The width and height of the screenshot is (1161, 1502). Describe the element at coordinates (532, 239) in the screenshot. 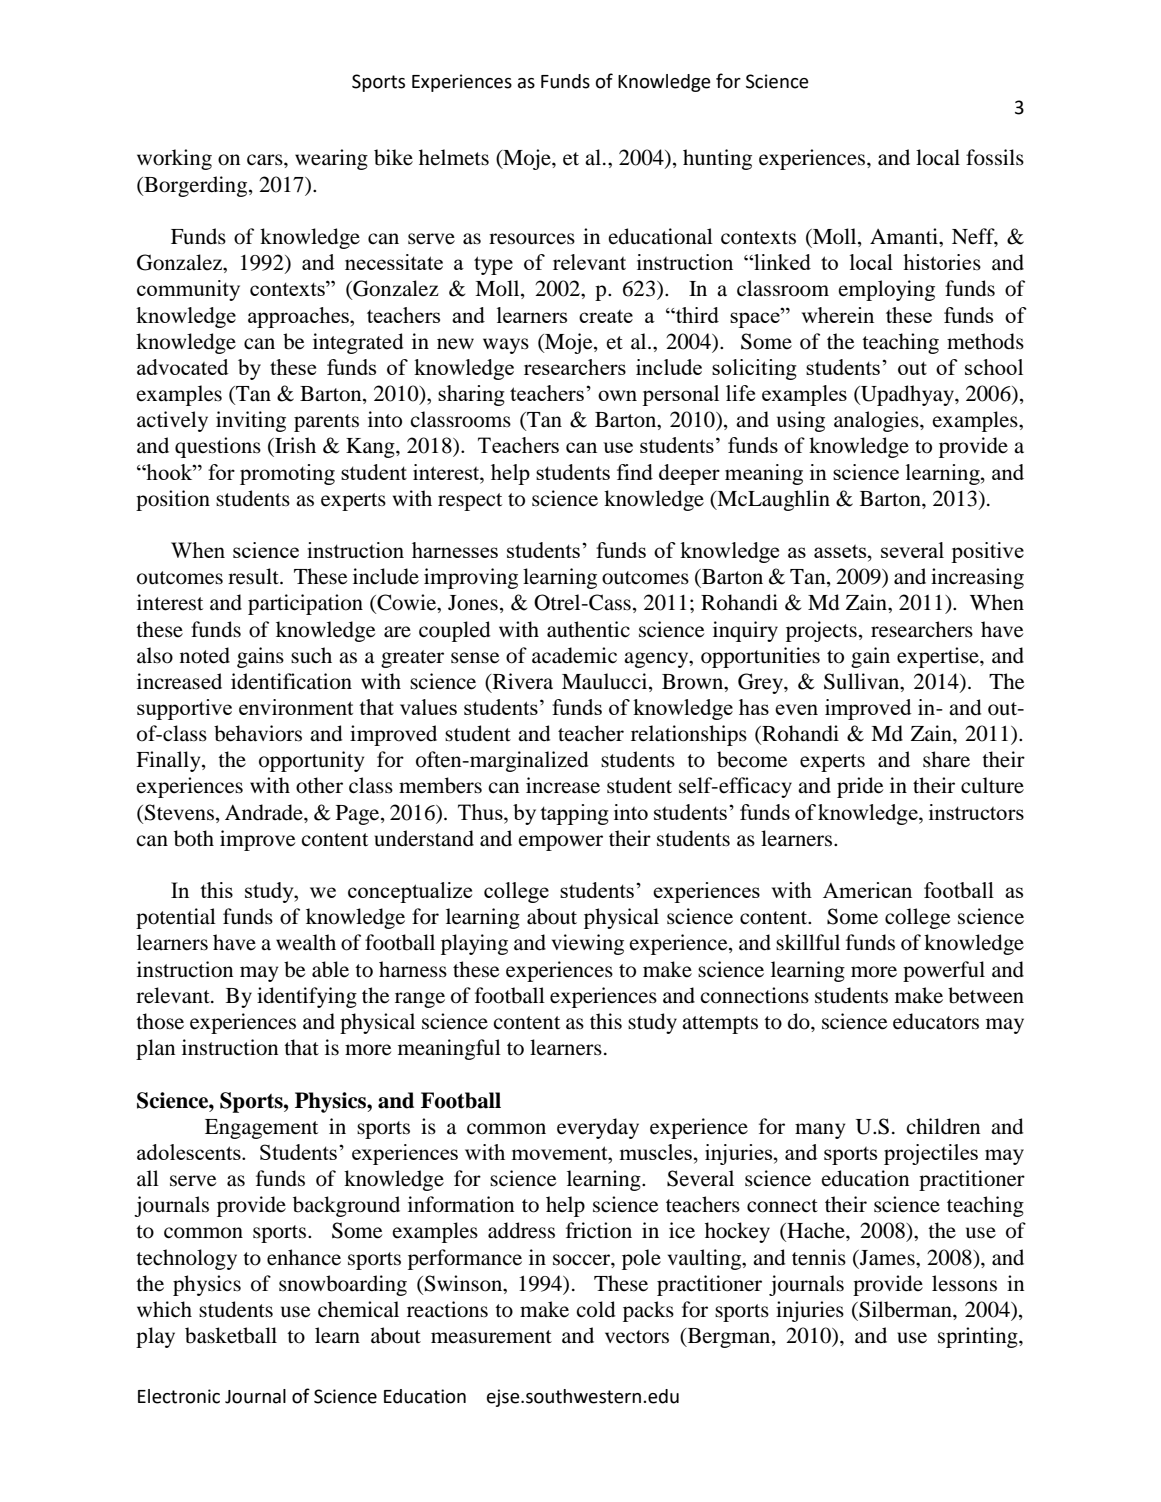

I see `resources` at that location.
